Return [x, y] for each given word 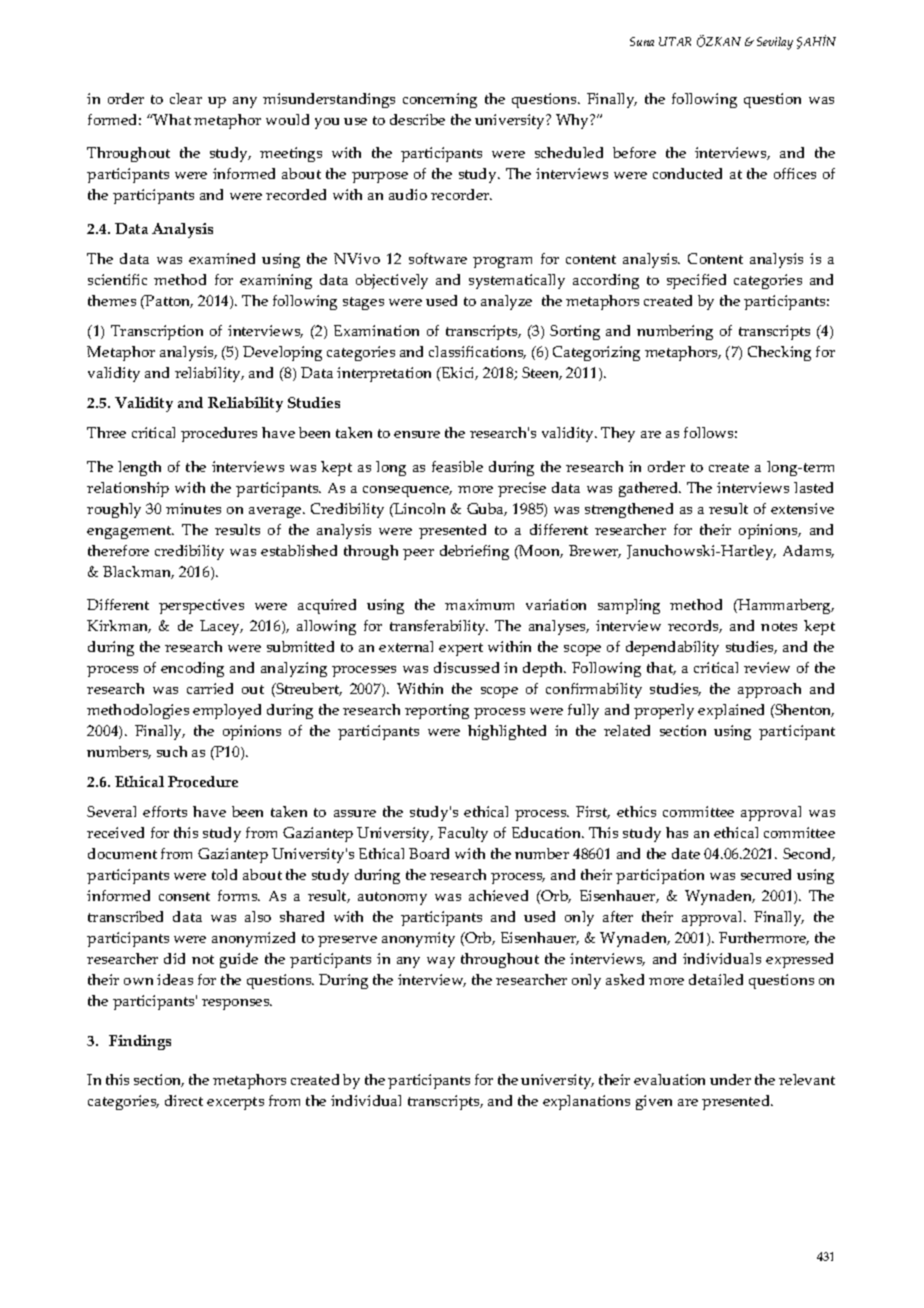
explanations [586, 1102]
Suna [642, 41]
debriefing [474, 552]
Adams [808, 551]
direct [184, 1100]
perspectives [201, 606]
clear [186, 98]
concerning [440, 100]
